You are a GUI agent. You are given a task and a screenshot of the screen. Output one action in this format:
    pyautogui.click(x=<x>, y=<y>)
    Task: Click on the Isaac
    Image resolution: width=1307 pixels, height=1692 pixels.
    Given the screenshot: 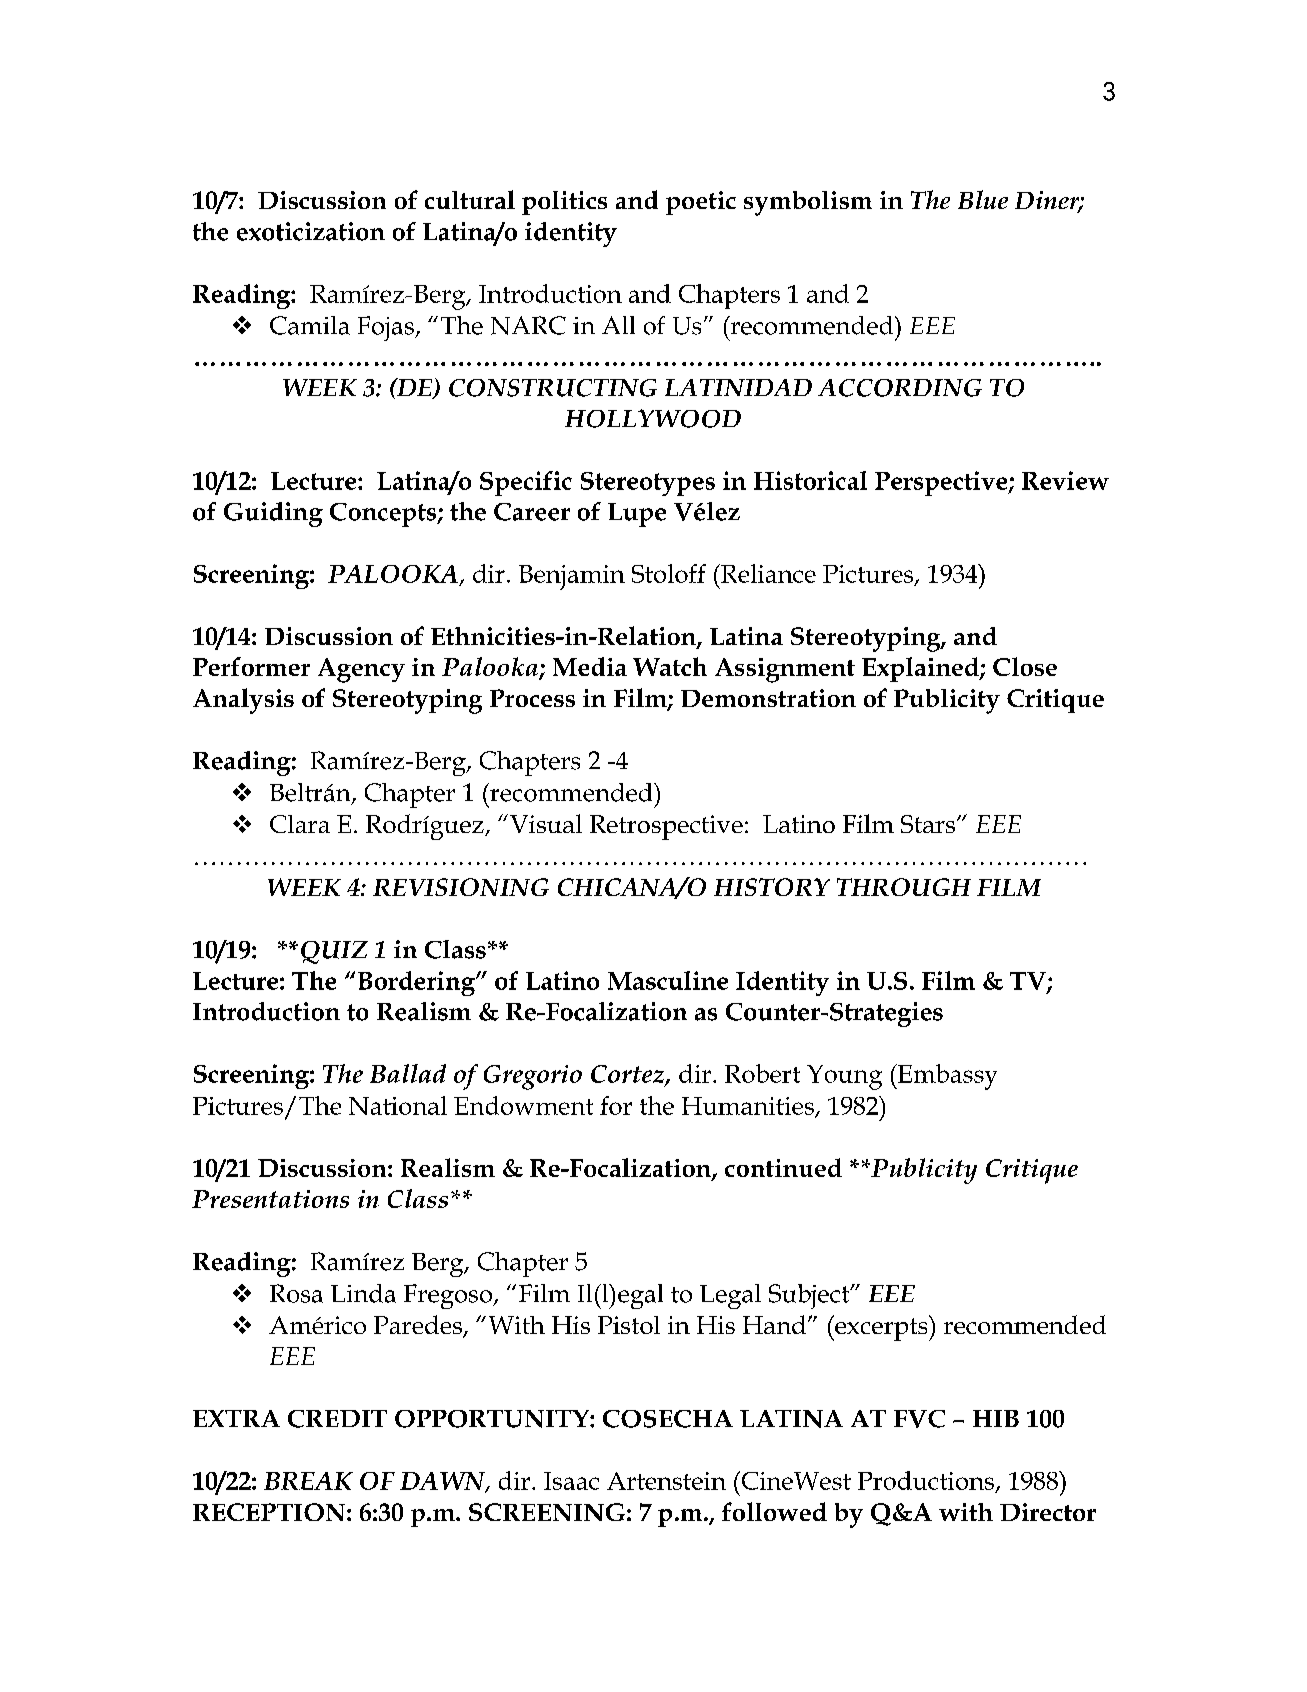 What is the action you would take?
    pyautogui.click(x=571, y=1481)
